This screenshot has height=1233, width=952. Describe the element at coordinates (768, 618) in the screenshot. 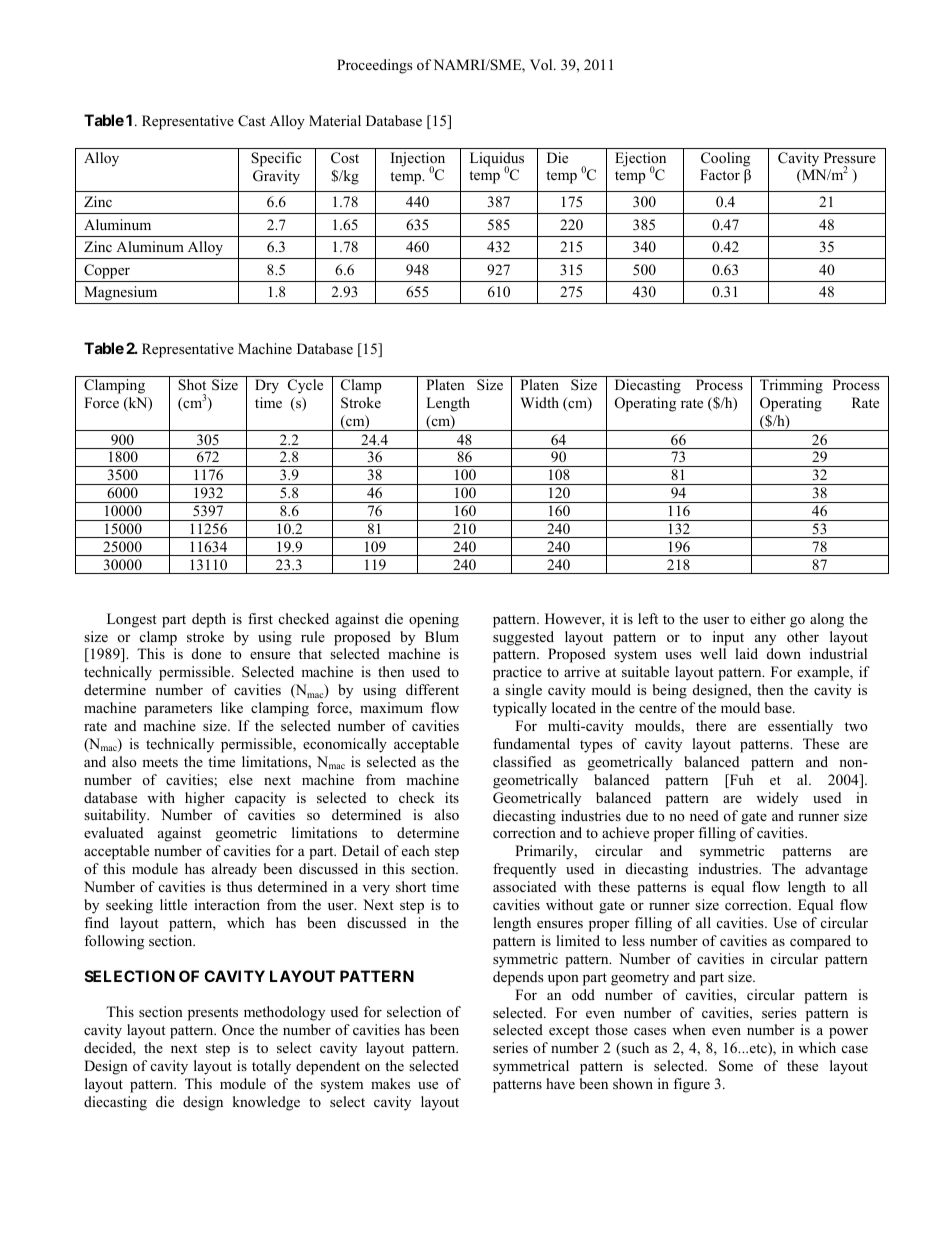

I see `either` at that location.
